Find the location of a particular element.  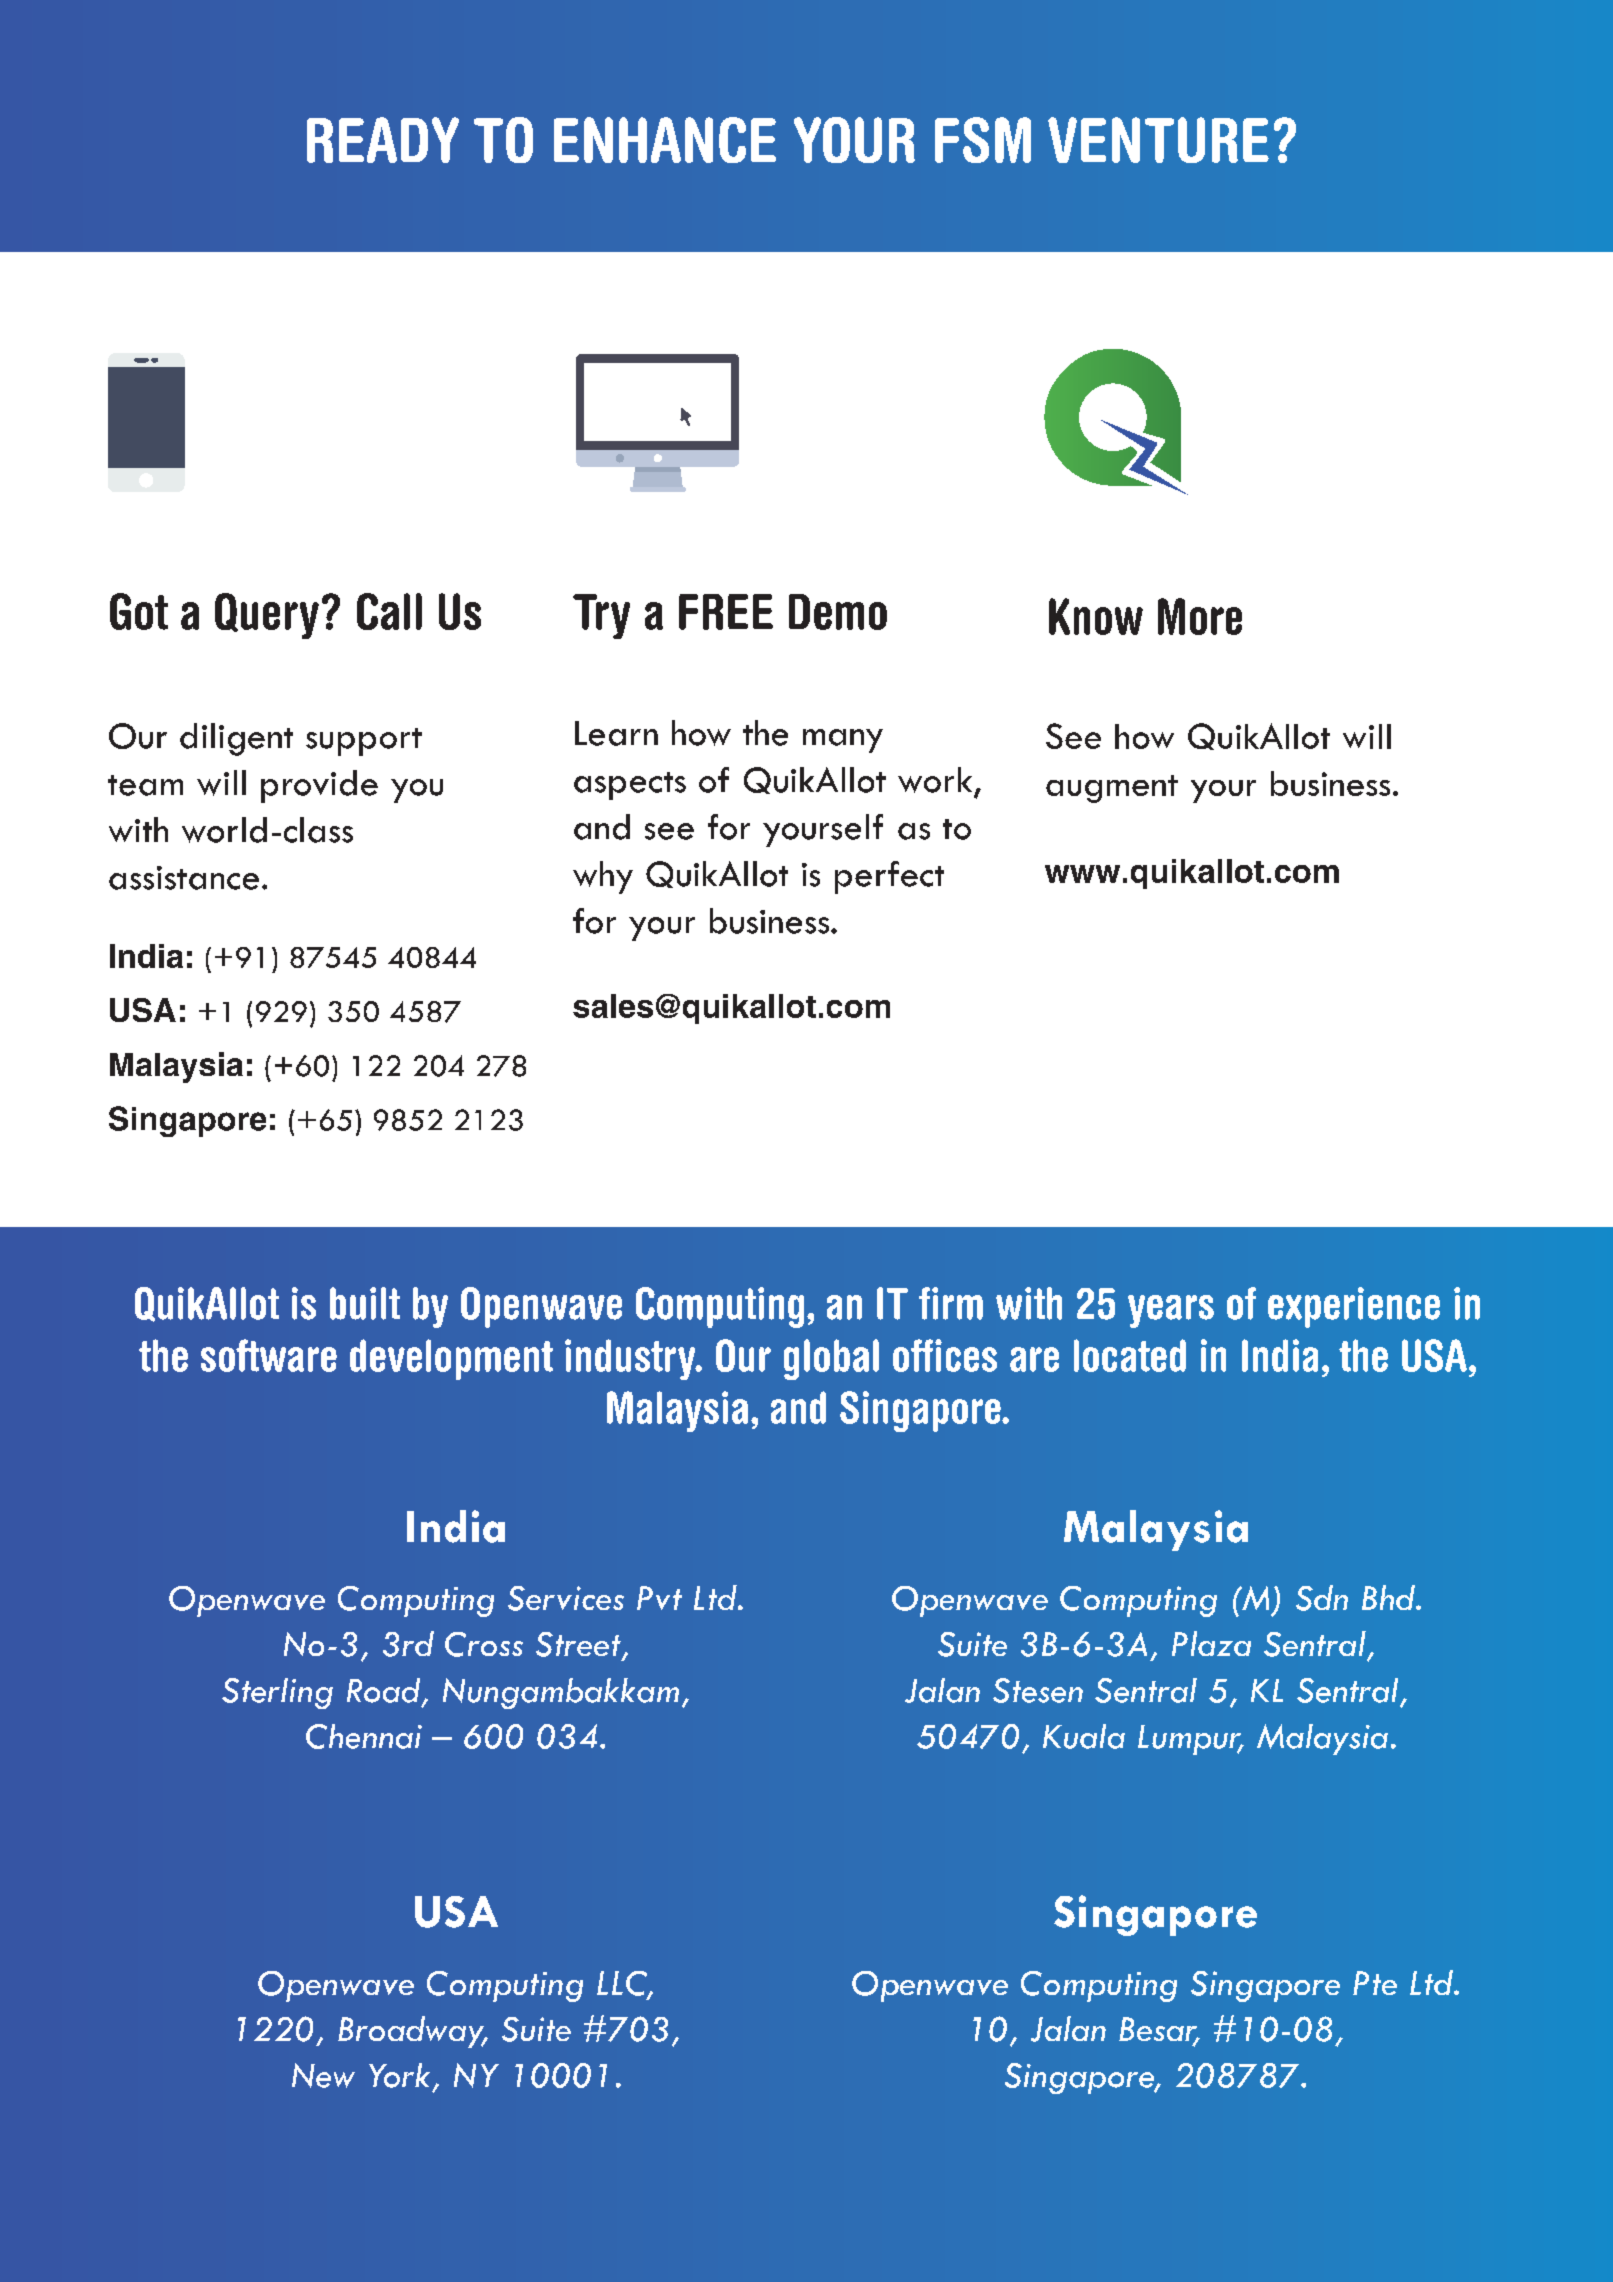

New is located at coordinates (323, 2075).
